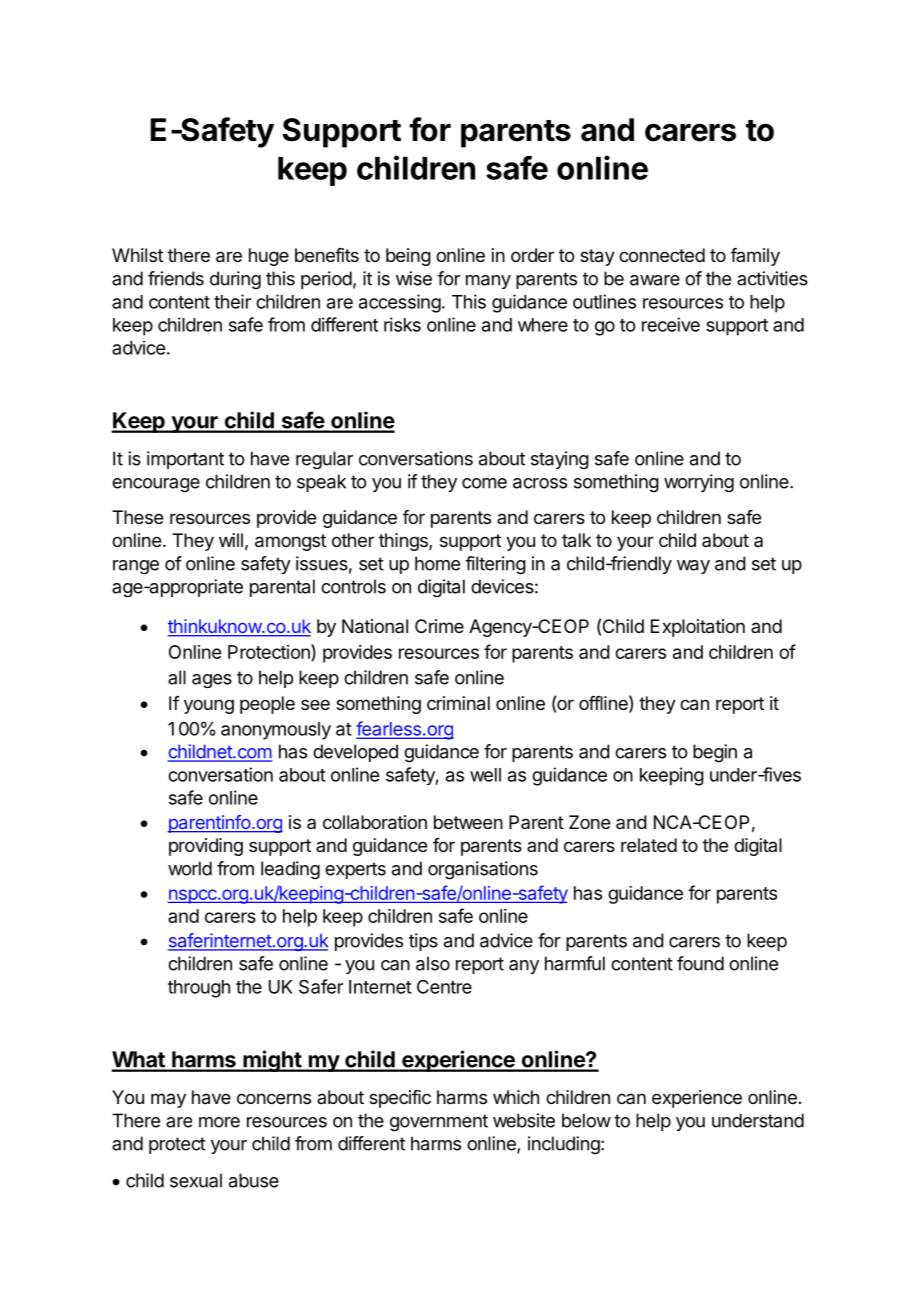 The height and width of the screenshot is (1308, 924). What do you see at coordinates (693, 567) in the screenshot?
I see `way` at bounding box center [693, 567].
